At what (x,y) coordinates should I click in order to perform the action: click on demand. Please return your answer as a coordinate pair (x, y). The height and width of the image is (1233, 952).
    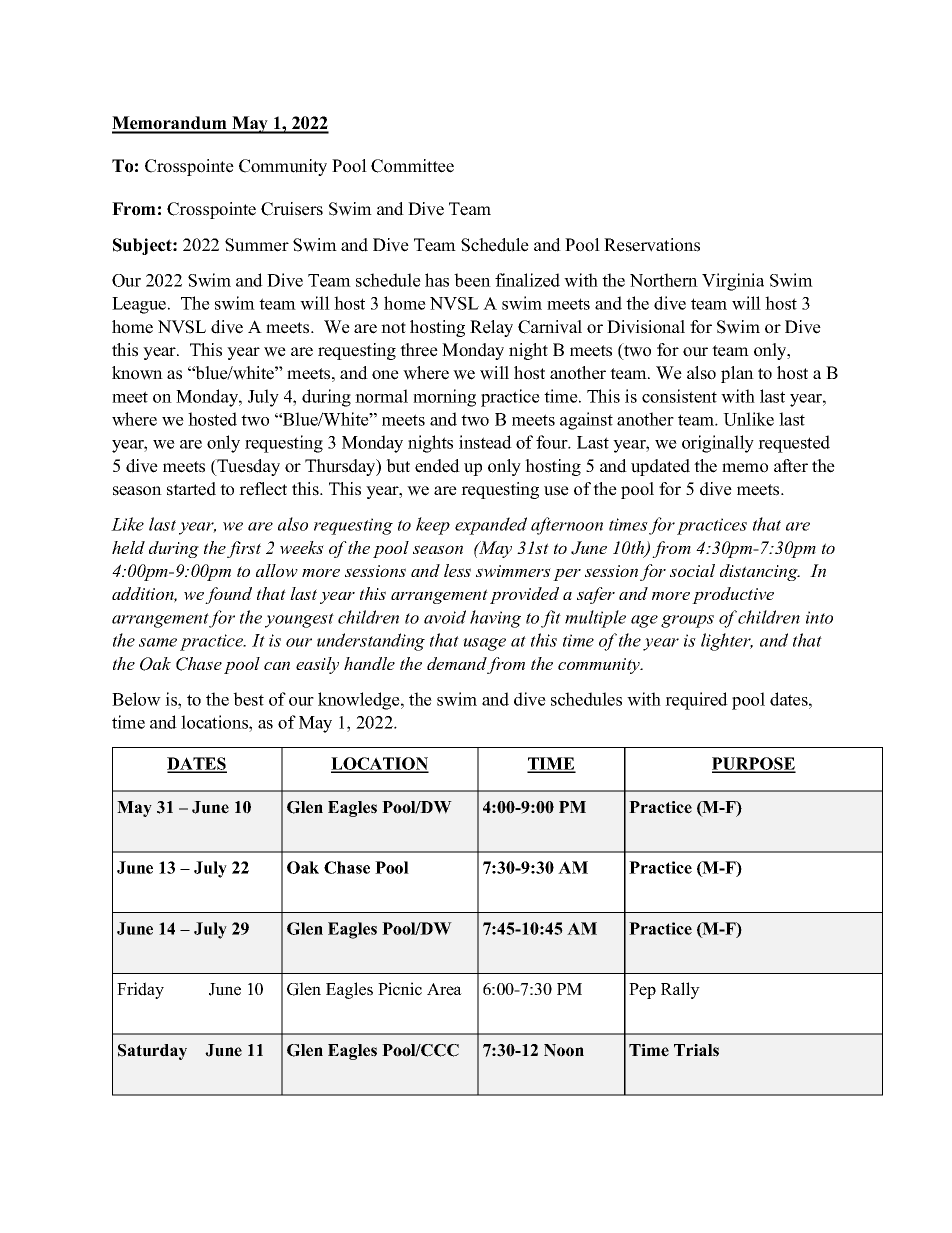
    Looking at the image, I should click on (457, 665).
